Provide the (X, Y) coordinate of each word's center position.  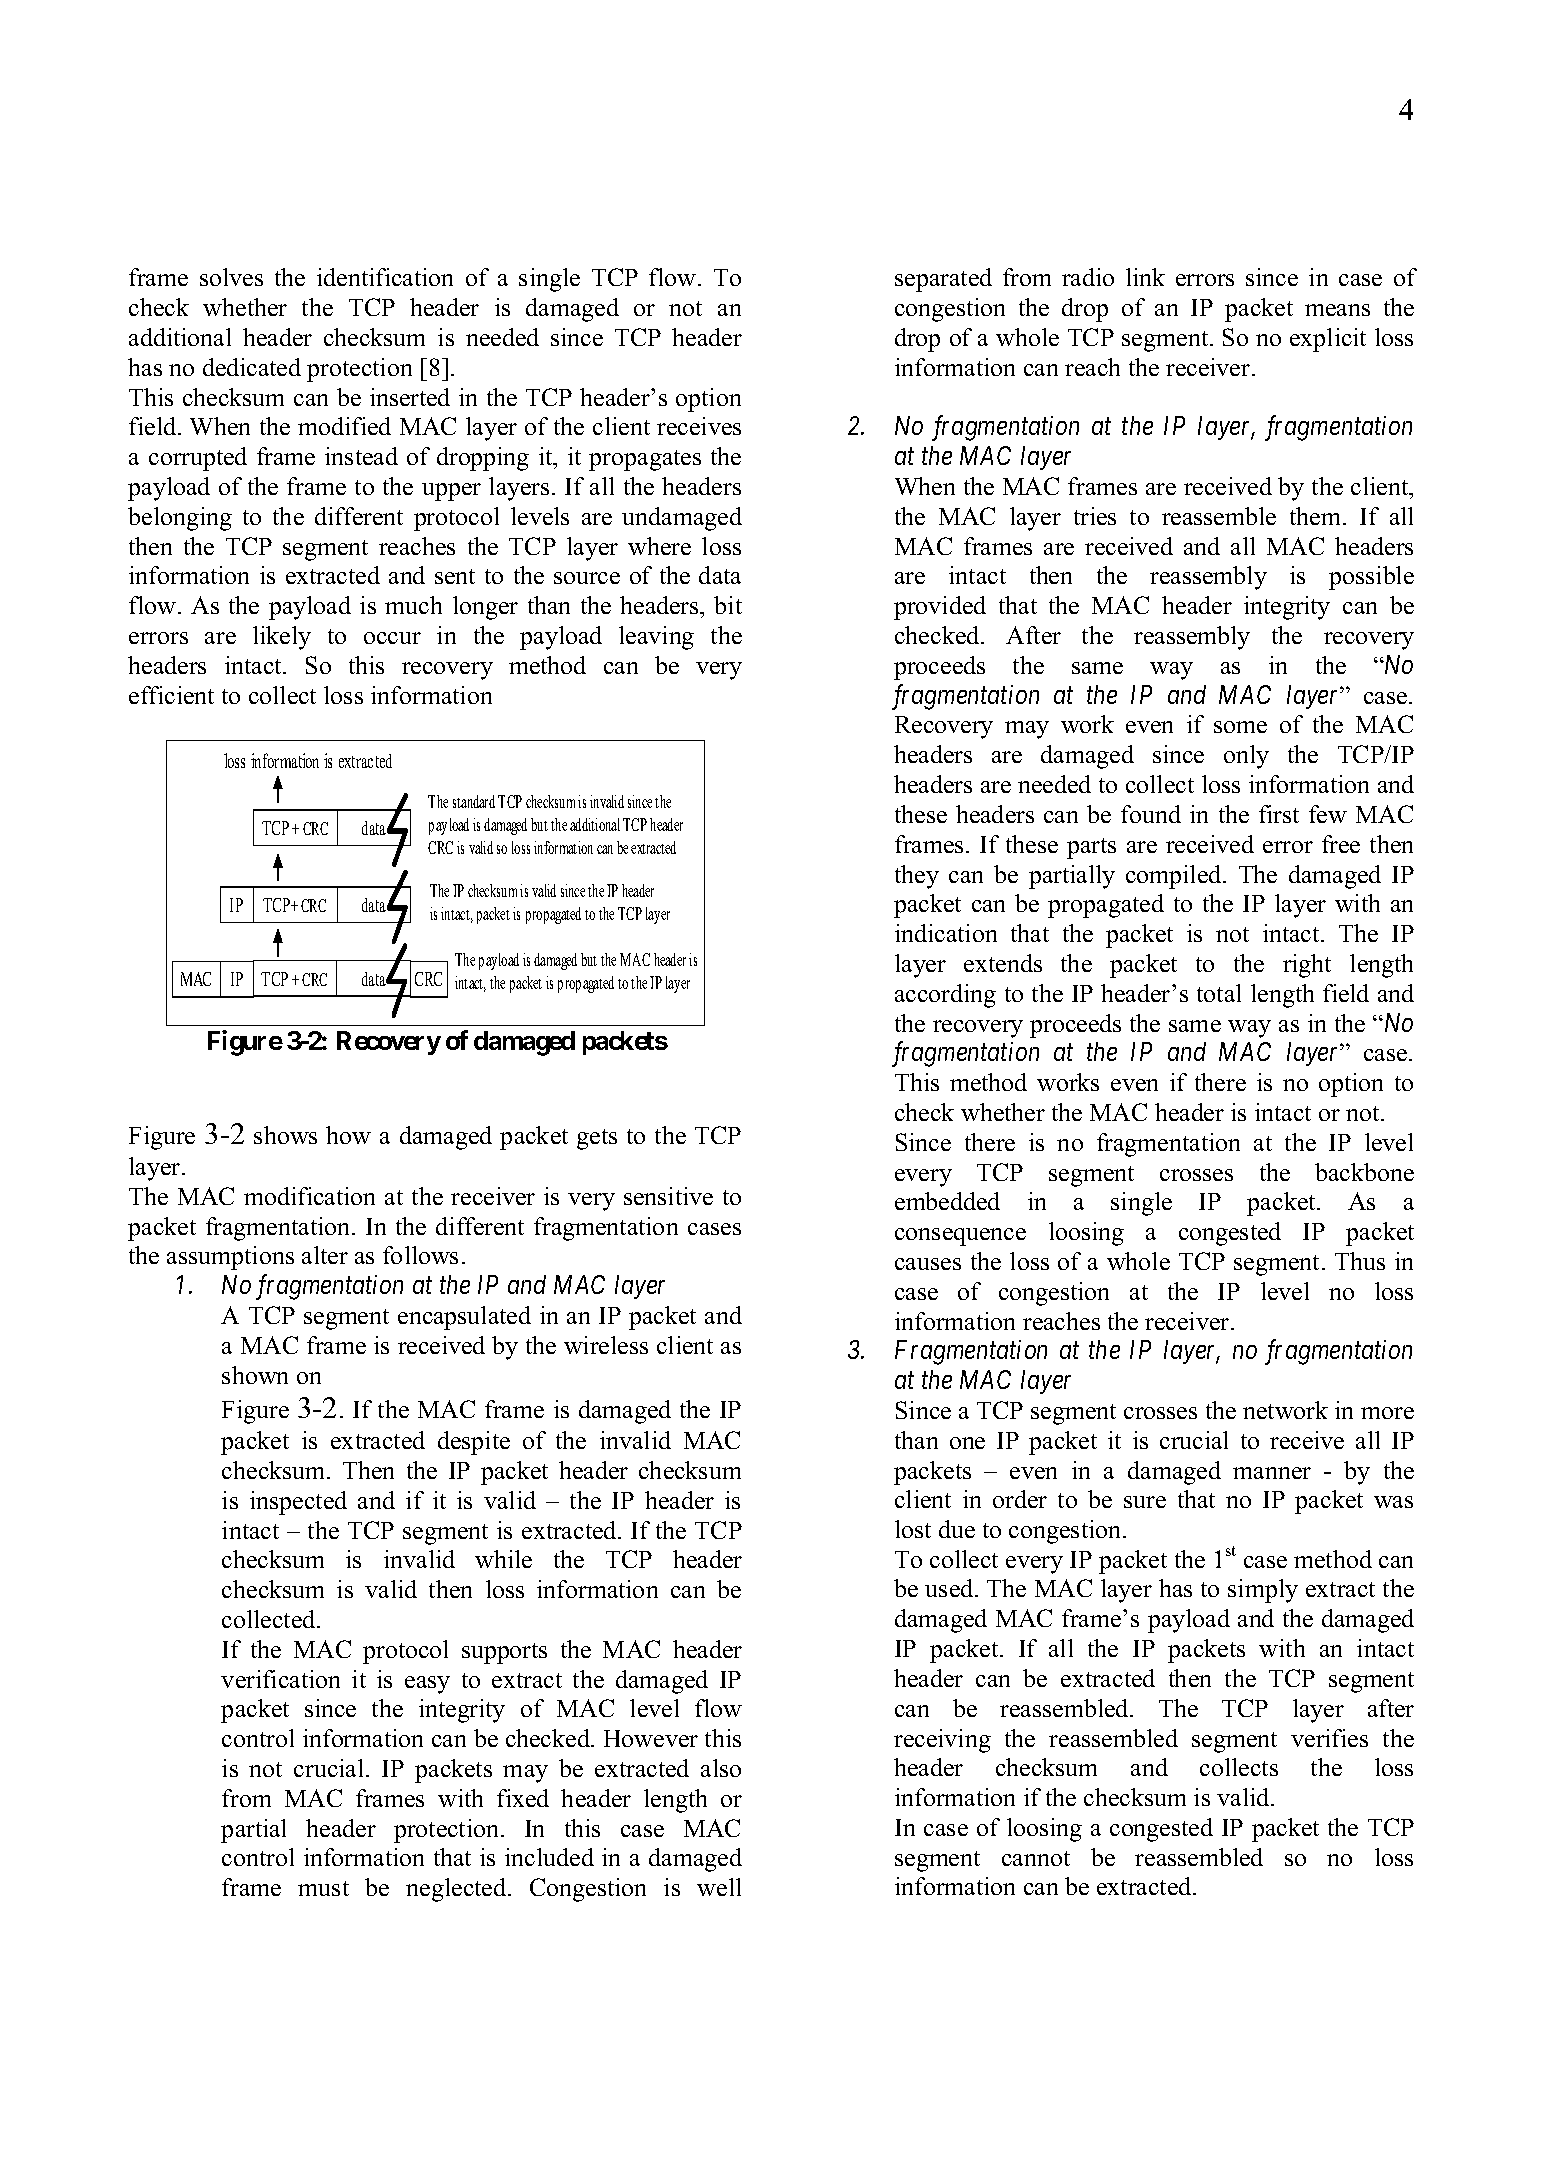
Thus (1360, 1261)
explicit (1328, 340)
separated (943, 280)
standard (474, 801)
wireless (606, 1345)
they (917, 877)
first (1279, 814)
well (719, 1887)
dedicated (252, 367)
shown (255, 1375)
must (323, 1888)
